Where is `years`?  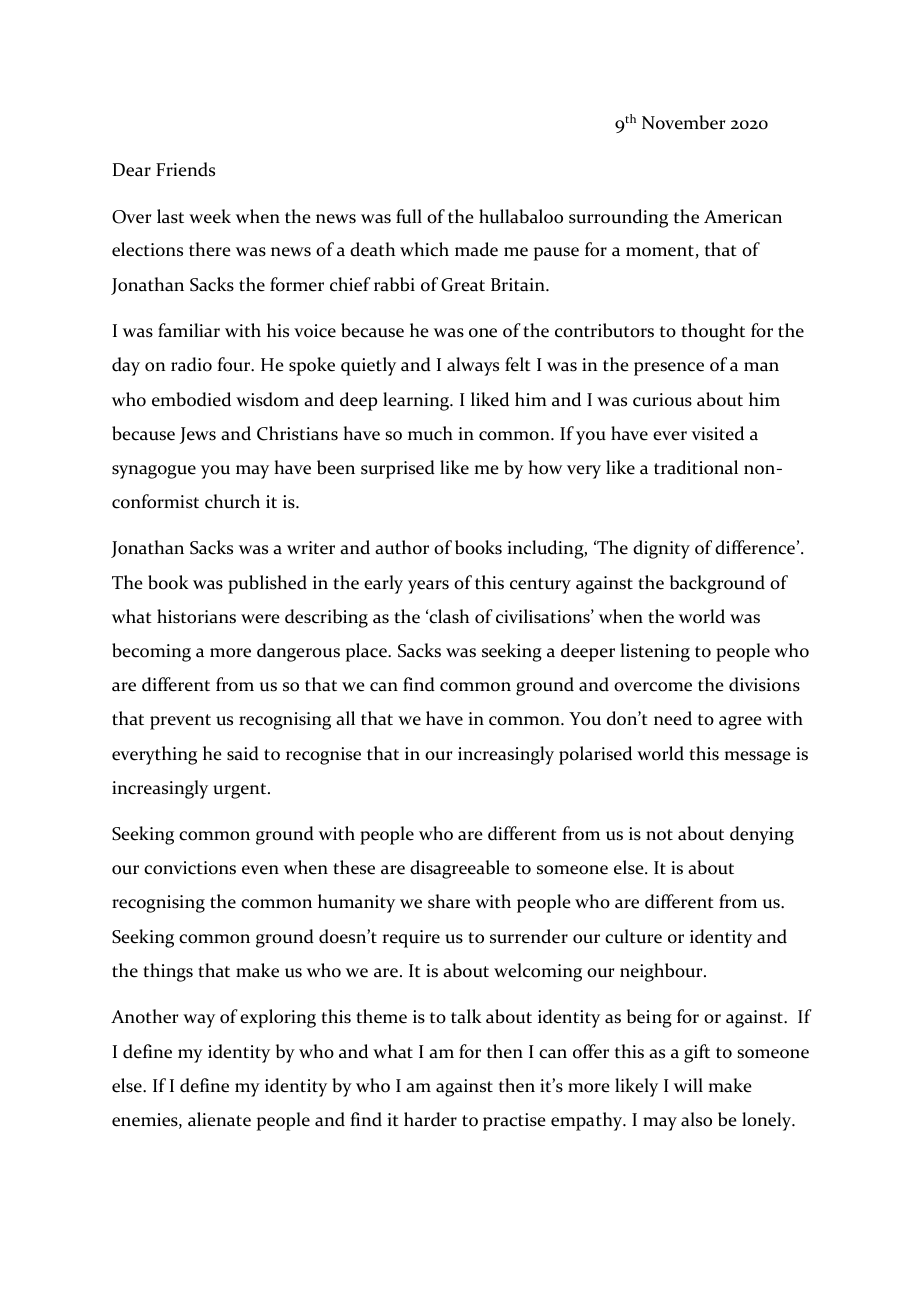
years is located at coordinates (428, 587).
